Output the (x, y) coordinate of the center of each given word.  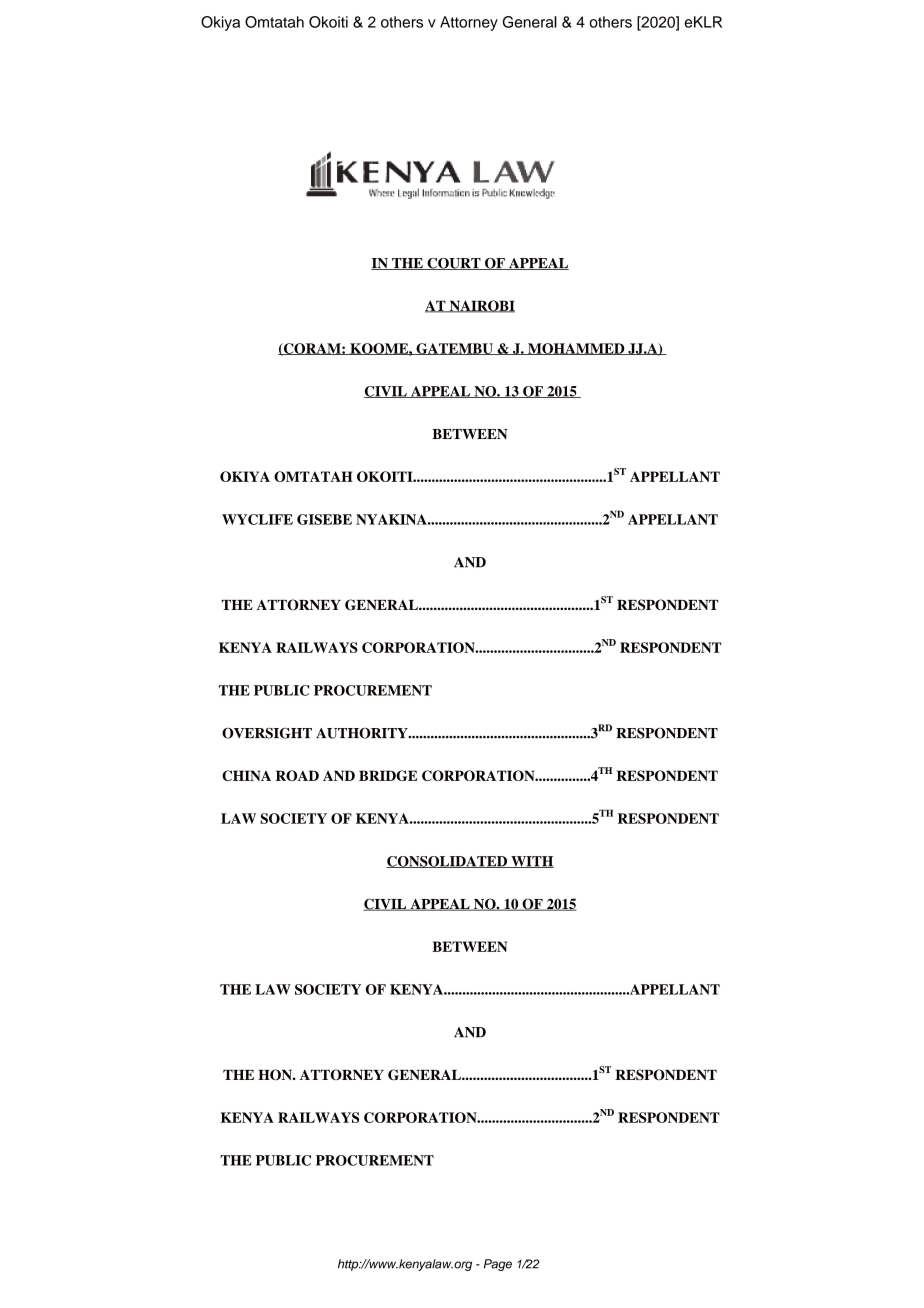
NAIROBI (481, 306)
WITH (531, 862)
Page (498, 1265)
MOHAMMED (576, 349)
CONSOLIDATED (447, 862)
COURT (454, 264)
